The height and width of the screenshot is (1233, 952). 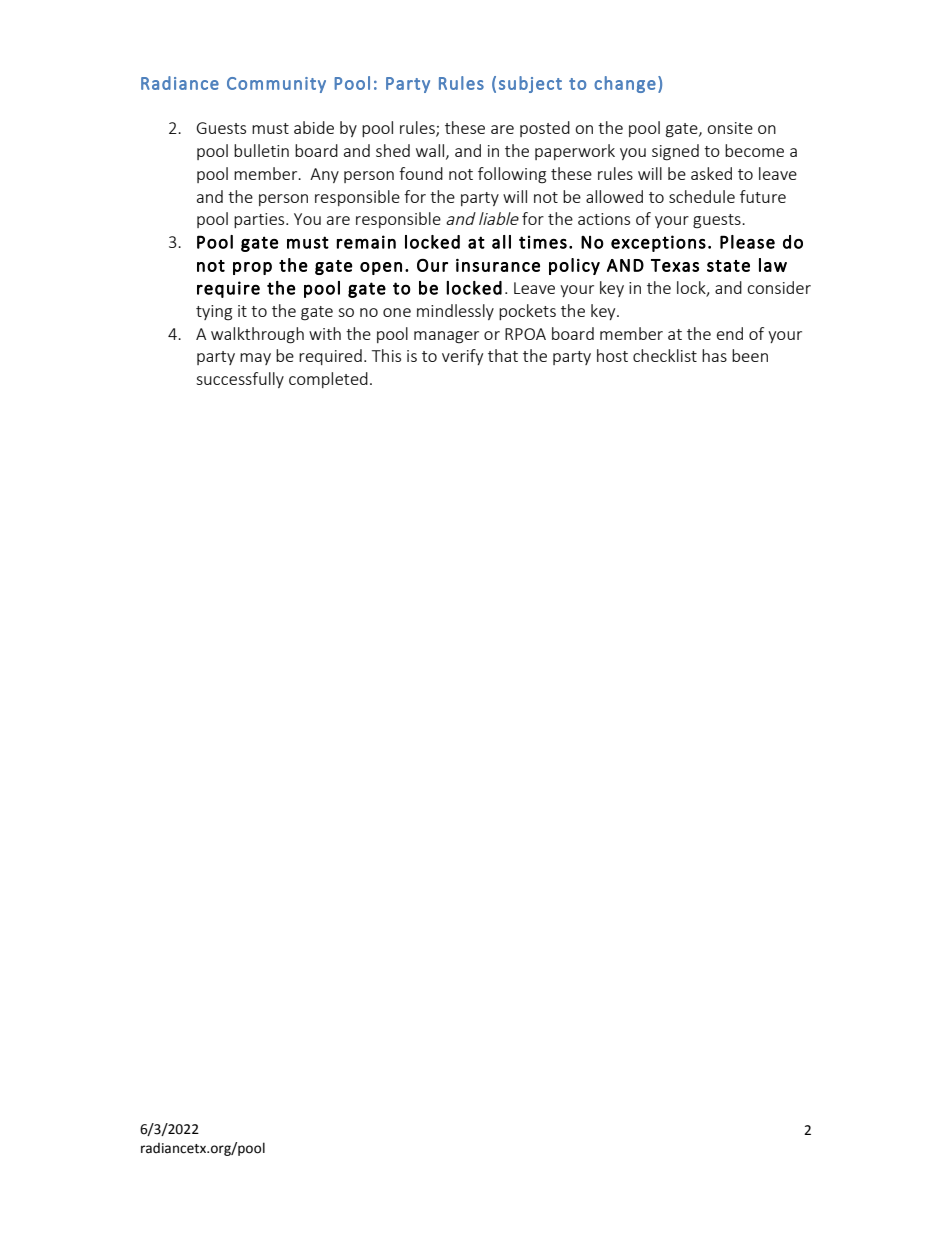 What do you see at coordinates (702, 196) in the screenshot?
I see `schedule` at bounding box center [702, 196].
